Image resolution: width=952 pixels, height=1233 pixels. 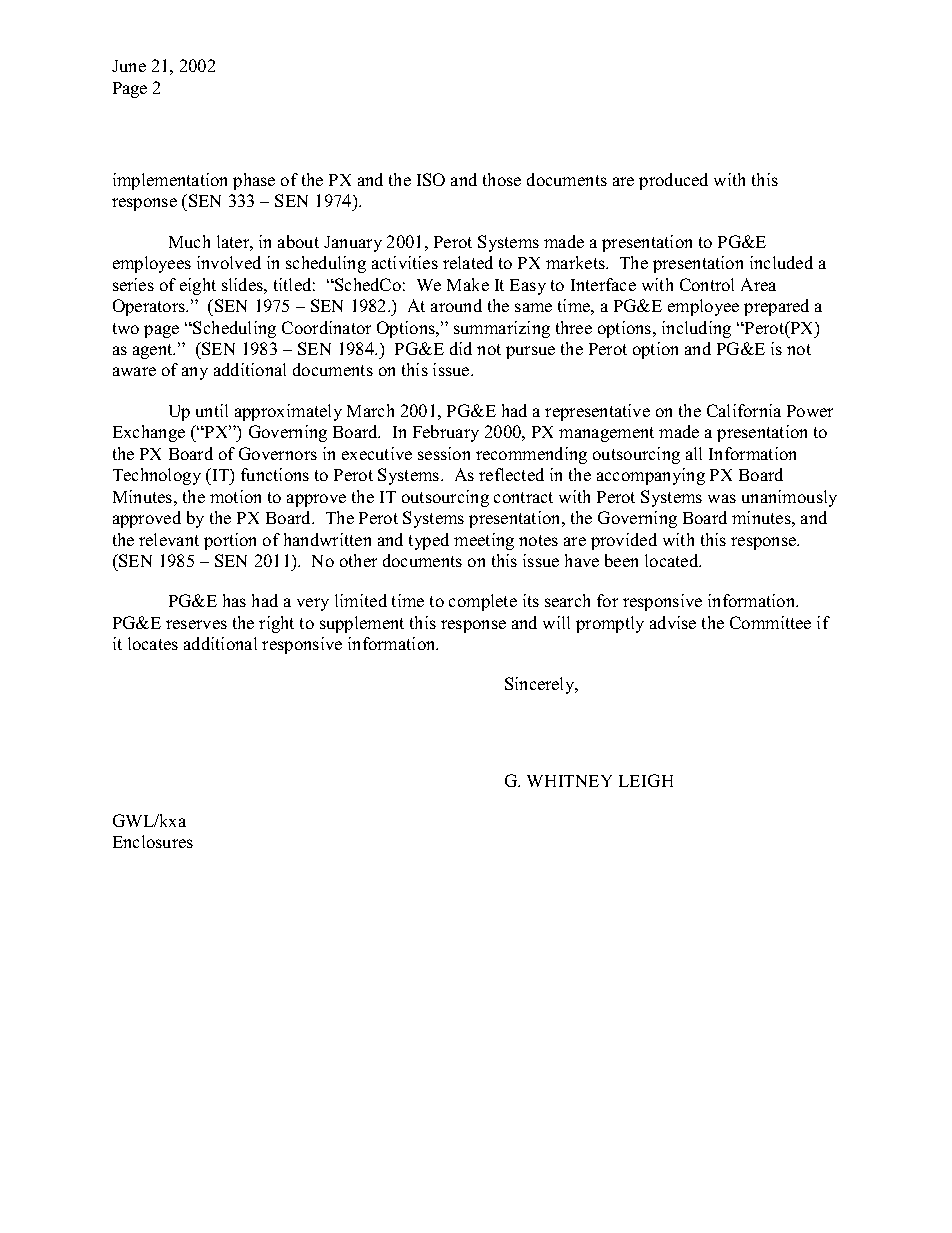 What do you see at coordinates (468, 262) in the screenshot?
I see `related` at bounding box center [468, 262].
